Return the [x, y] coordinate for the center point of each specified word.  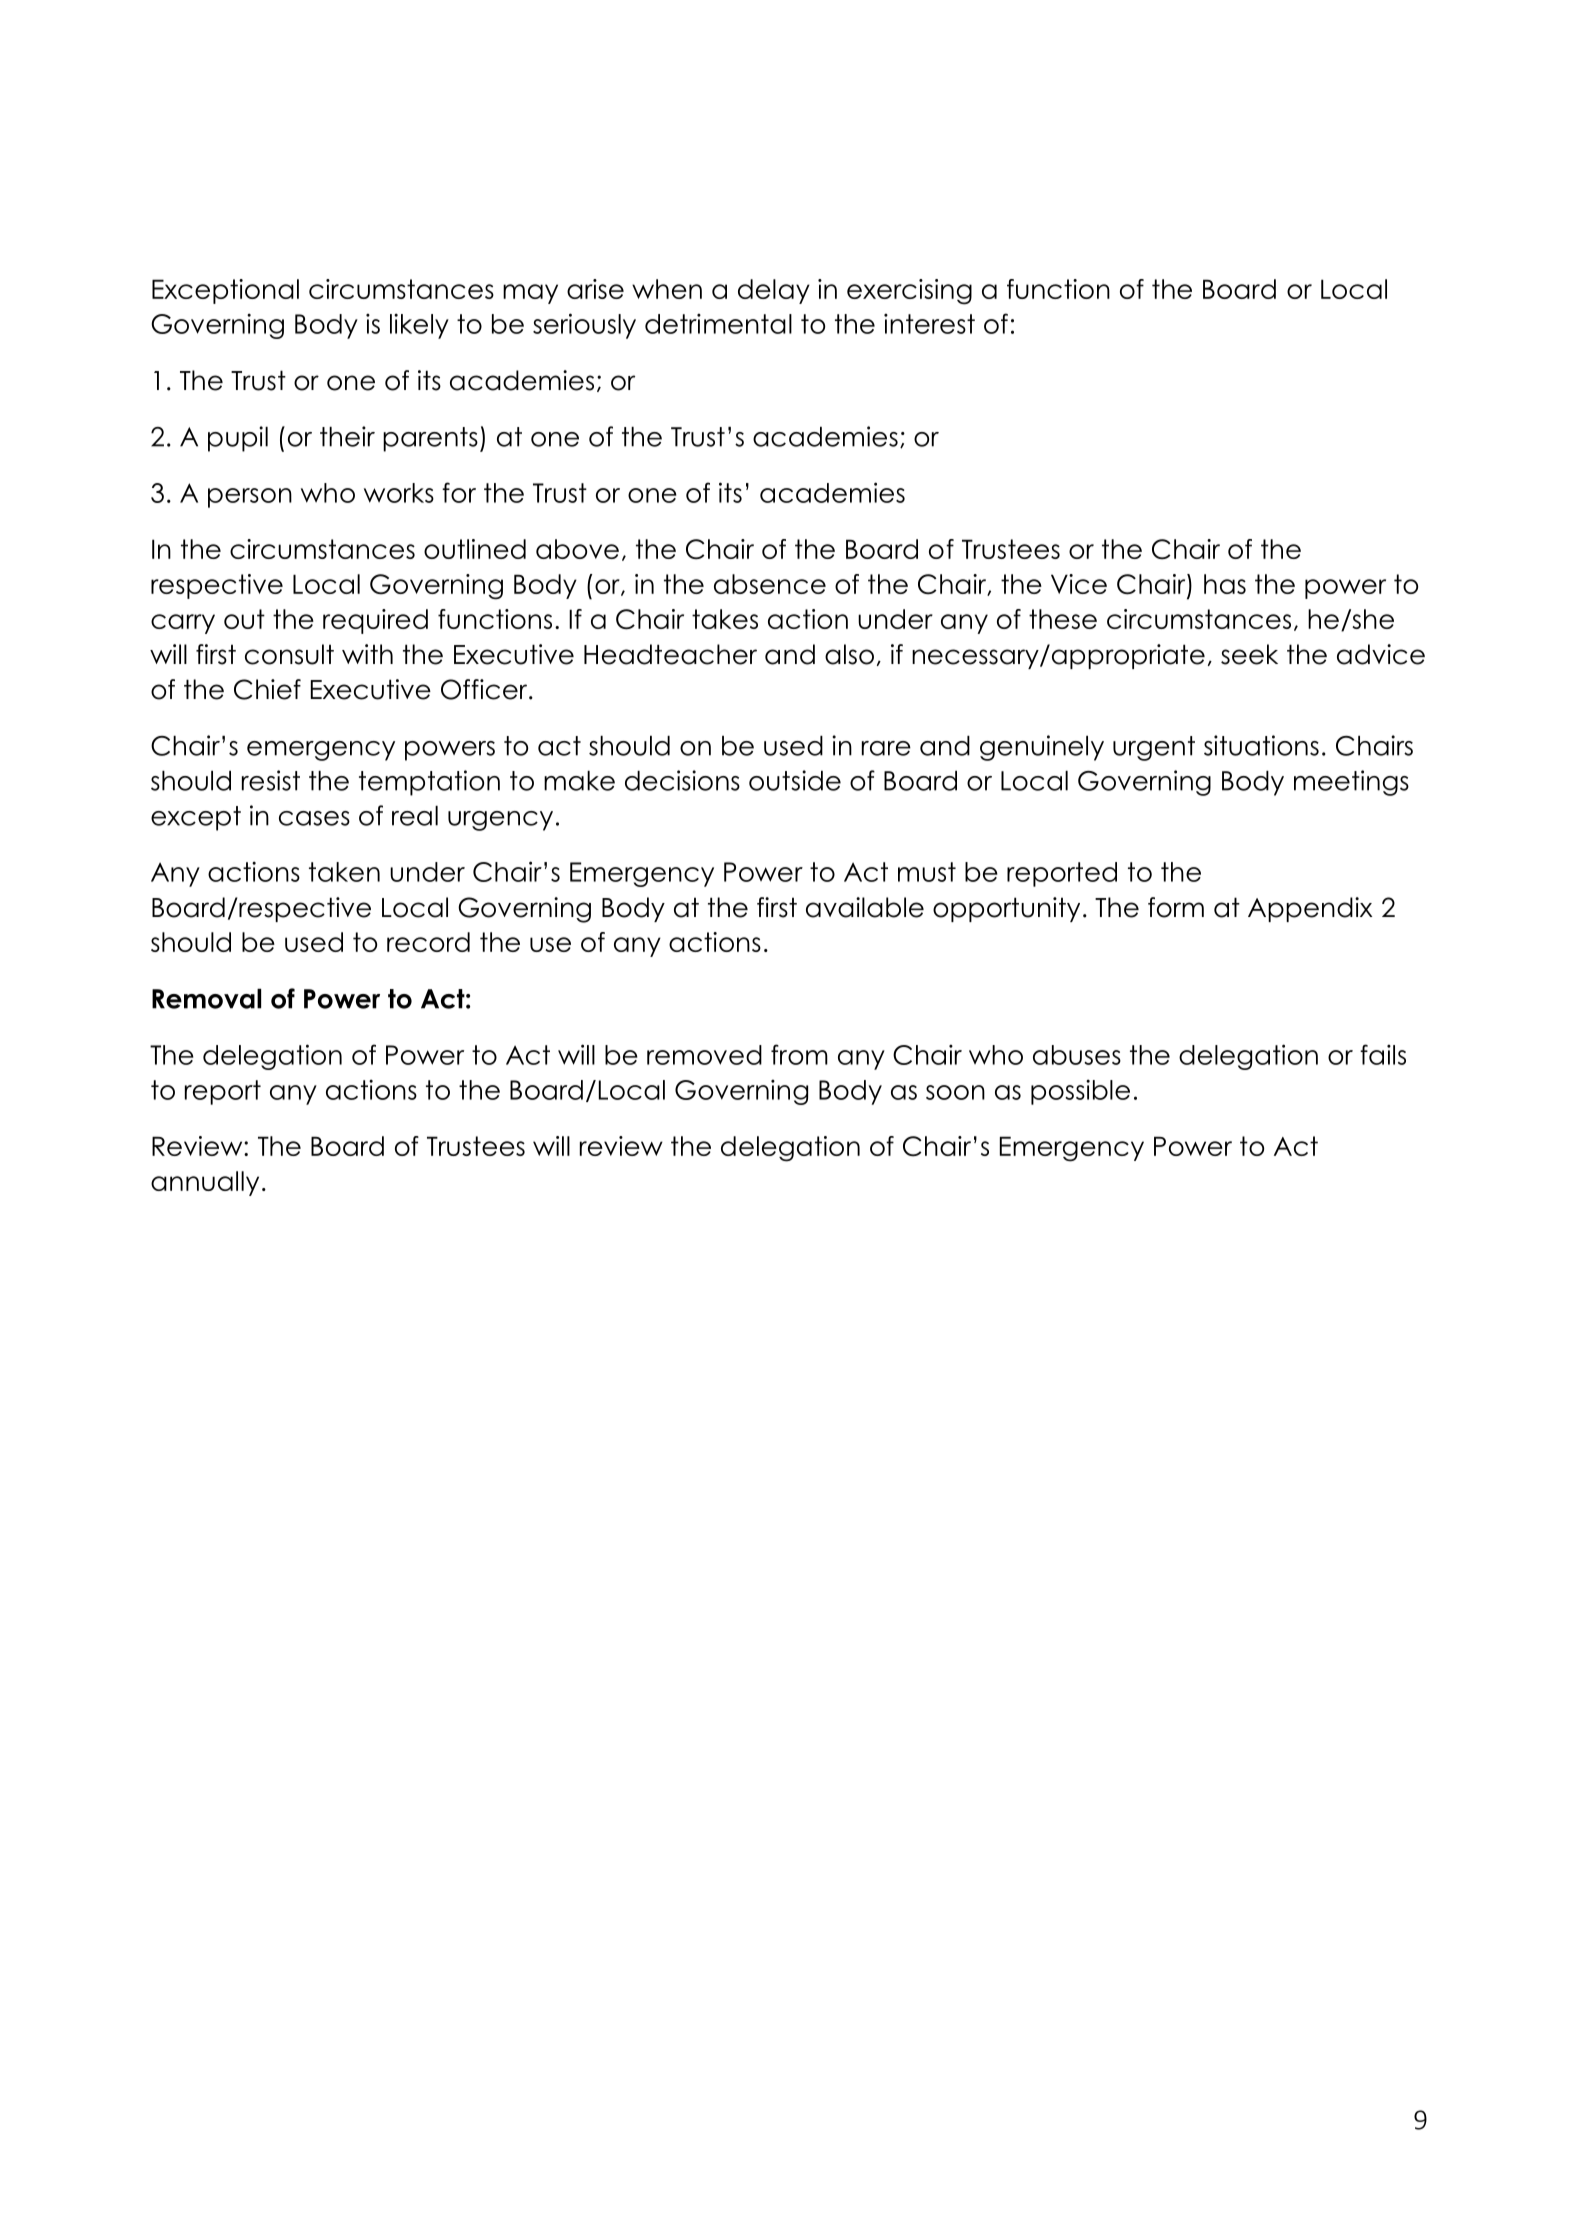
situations [1261, 745]
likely [419, 326]
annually [205, 1183]
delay [774, 291]
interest [929, 323]
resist [271, 780]
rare [886, 748]
